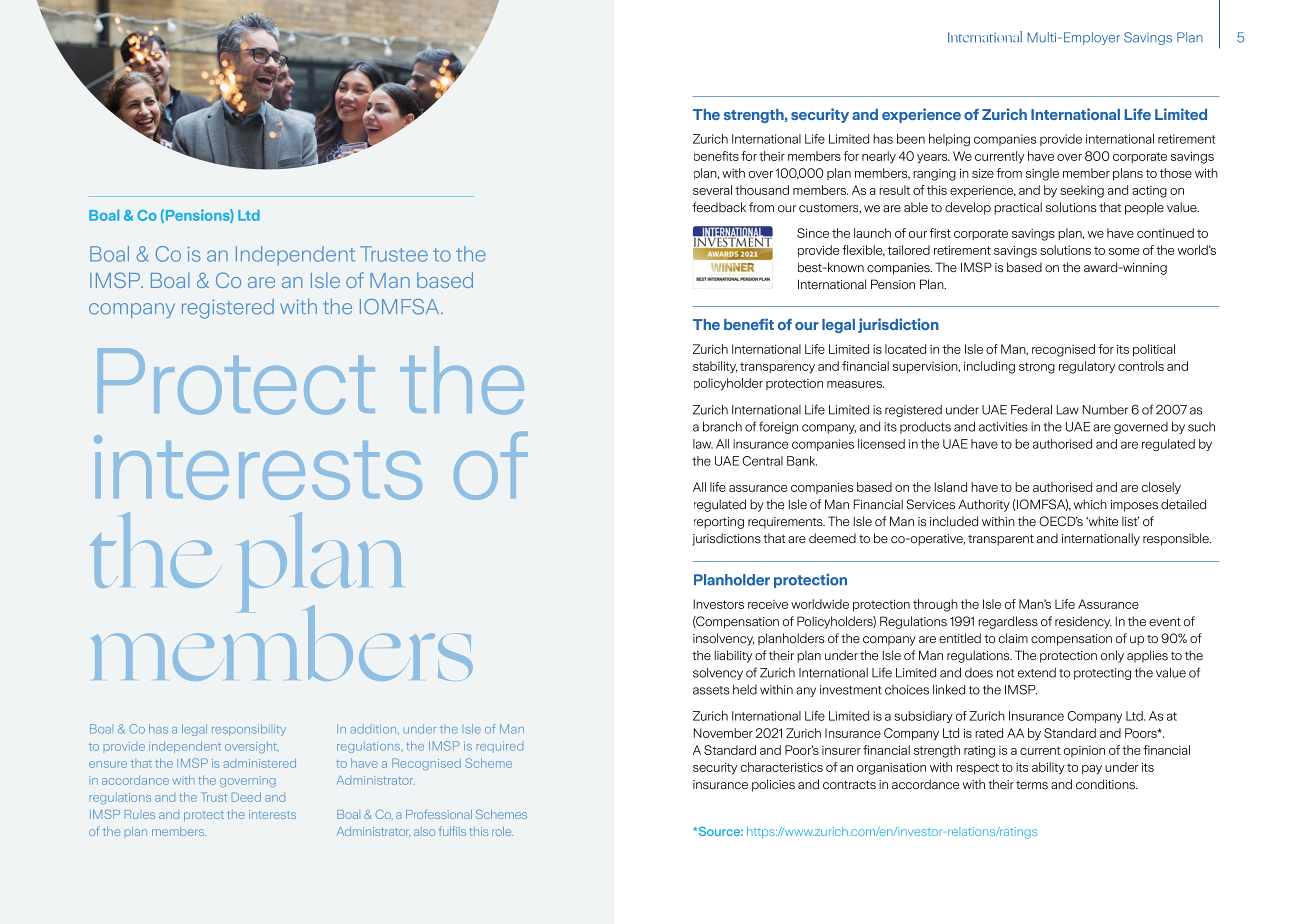  What do you see at coordinates (719, 523) in the screenshot?
I see `reporting` at bounding box center [719, 523].
